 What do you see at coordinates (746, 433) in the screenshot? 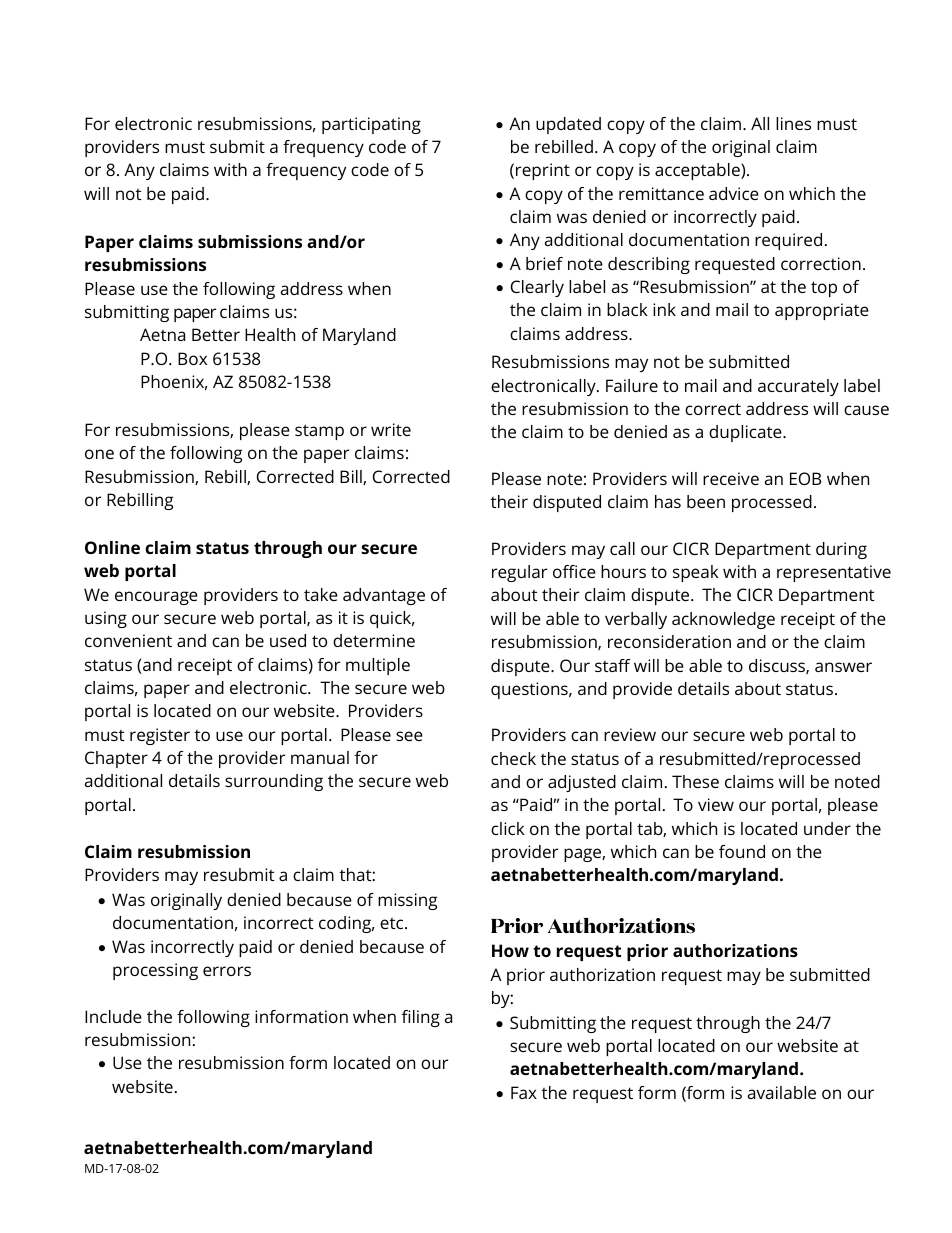
I see `duplicate` at bounding box center [746, 433].
